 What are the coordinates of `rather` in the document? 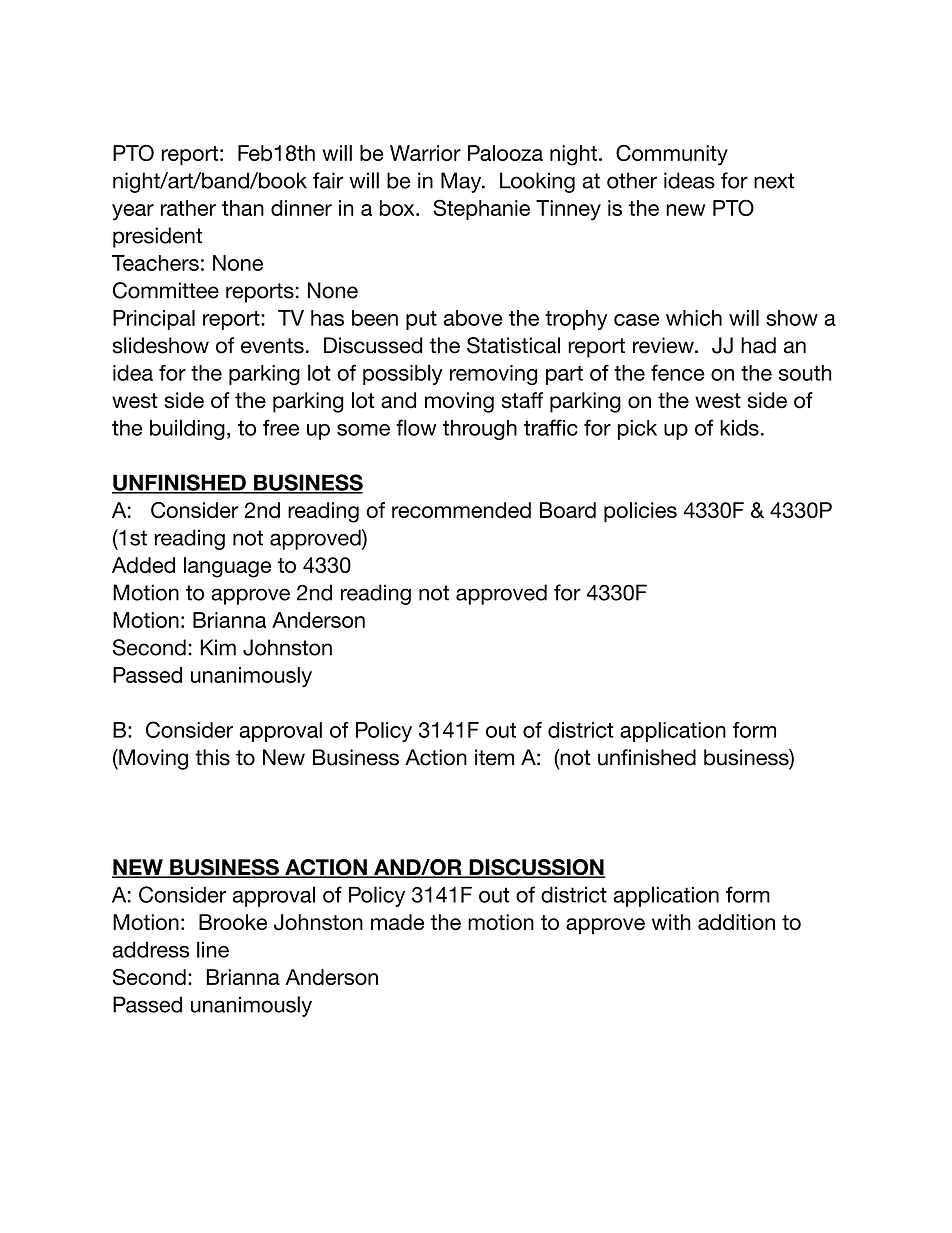 It's located at (188, 208).
